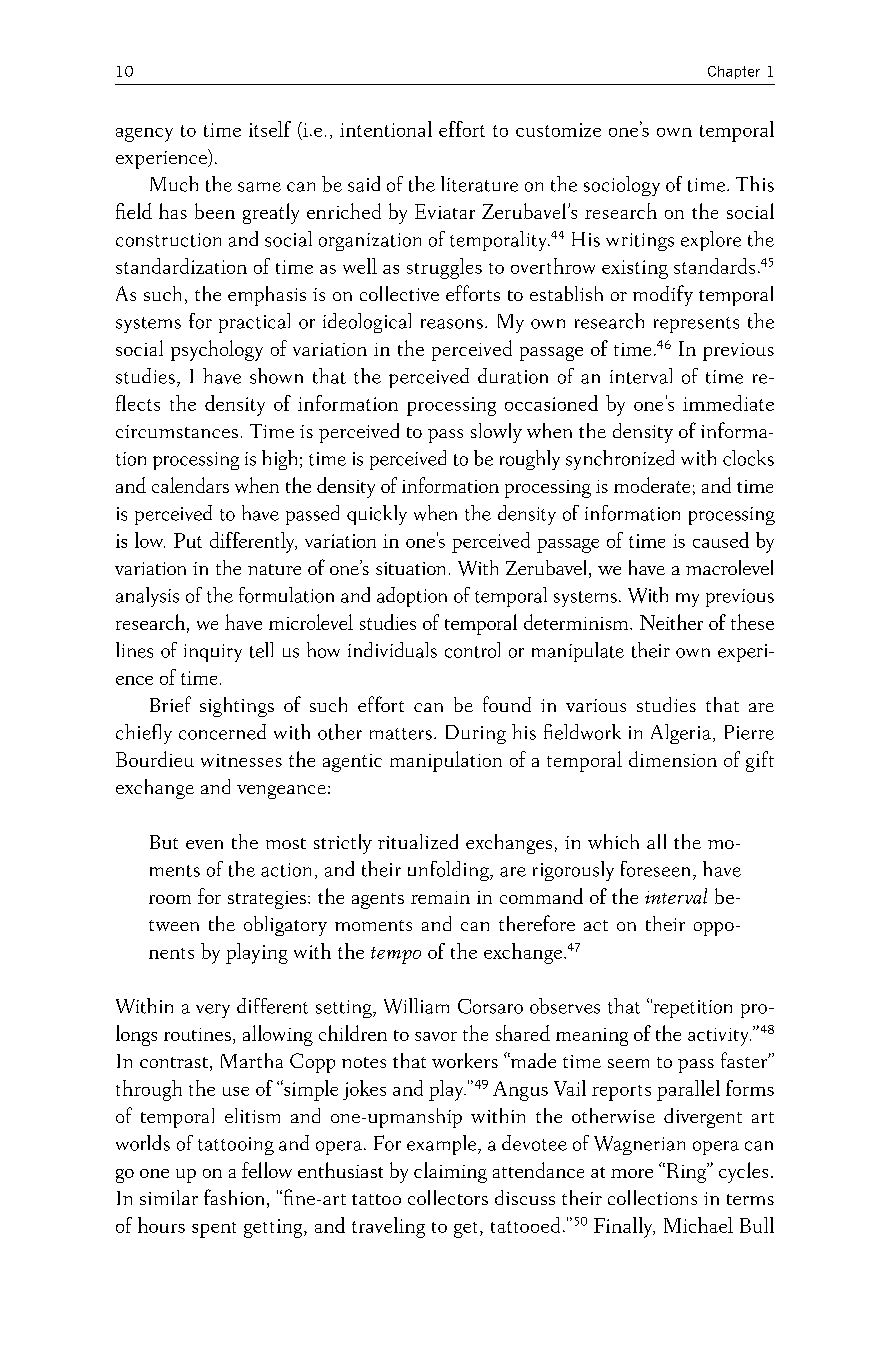  Describe the element at coordinates (234, 1197) in the screenshot. I see `fashion` at that location.
